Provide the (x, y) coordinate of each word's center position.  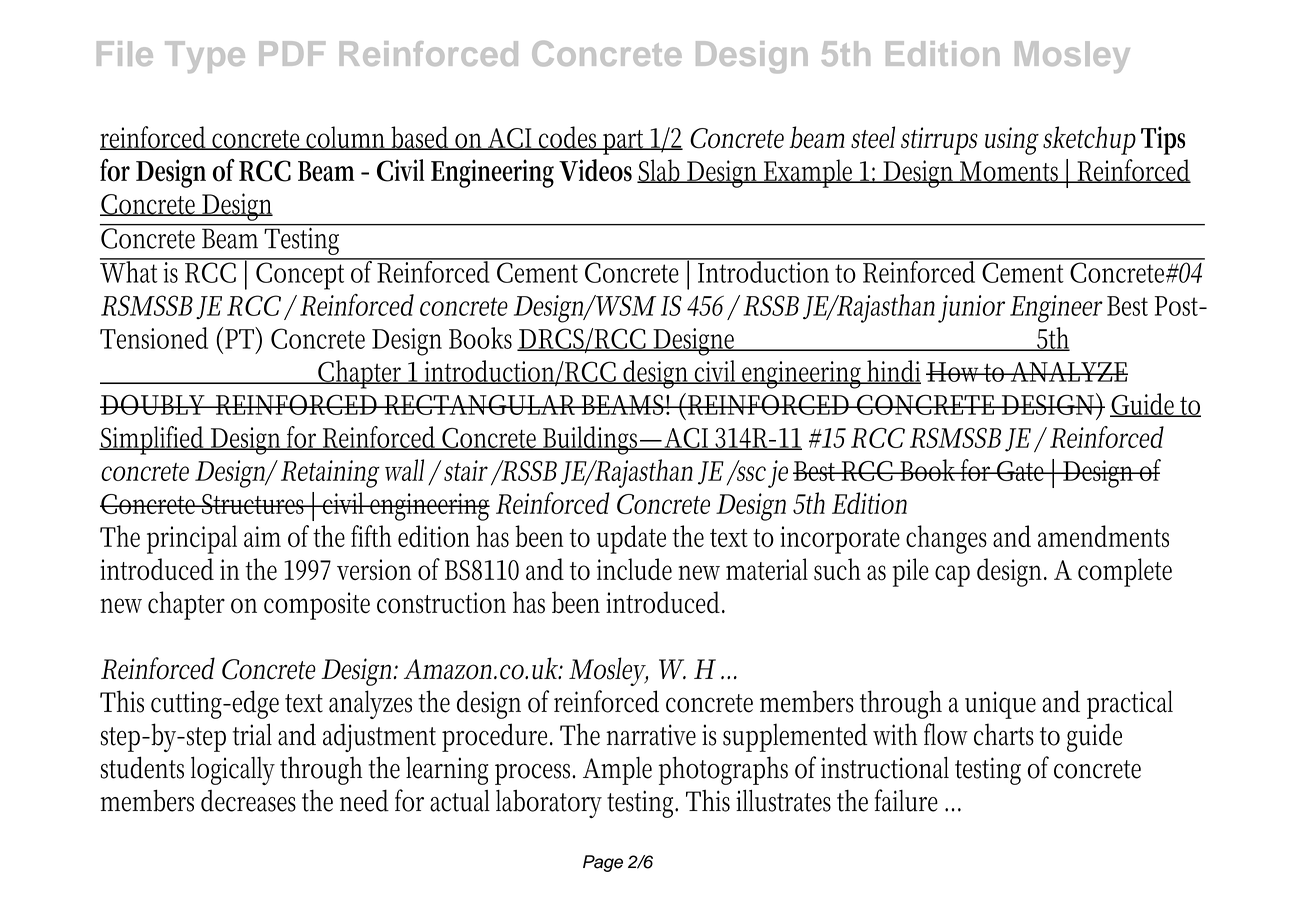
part (624, 142)
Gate (1022, 471)
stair (466, 470)
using (1012, 141)
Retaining (330, 474)
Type (205, 57)
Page (603, 863)
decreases (248, 801)
